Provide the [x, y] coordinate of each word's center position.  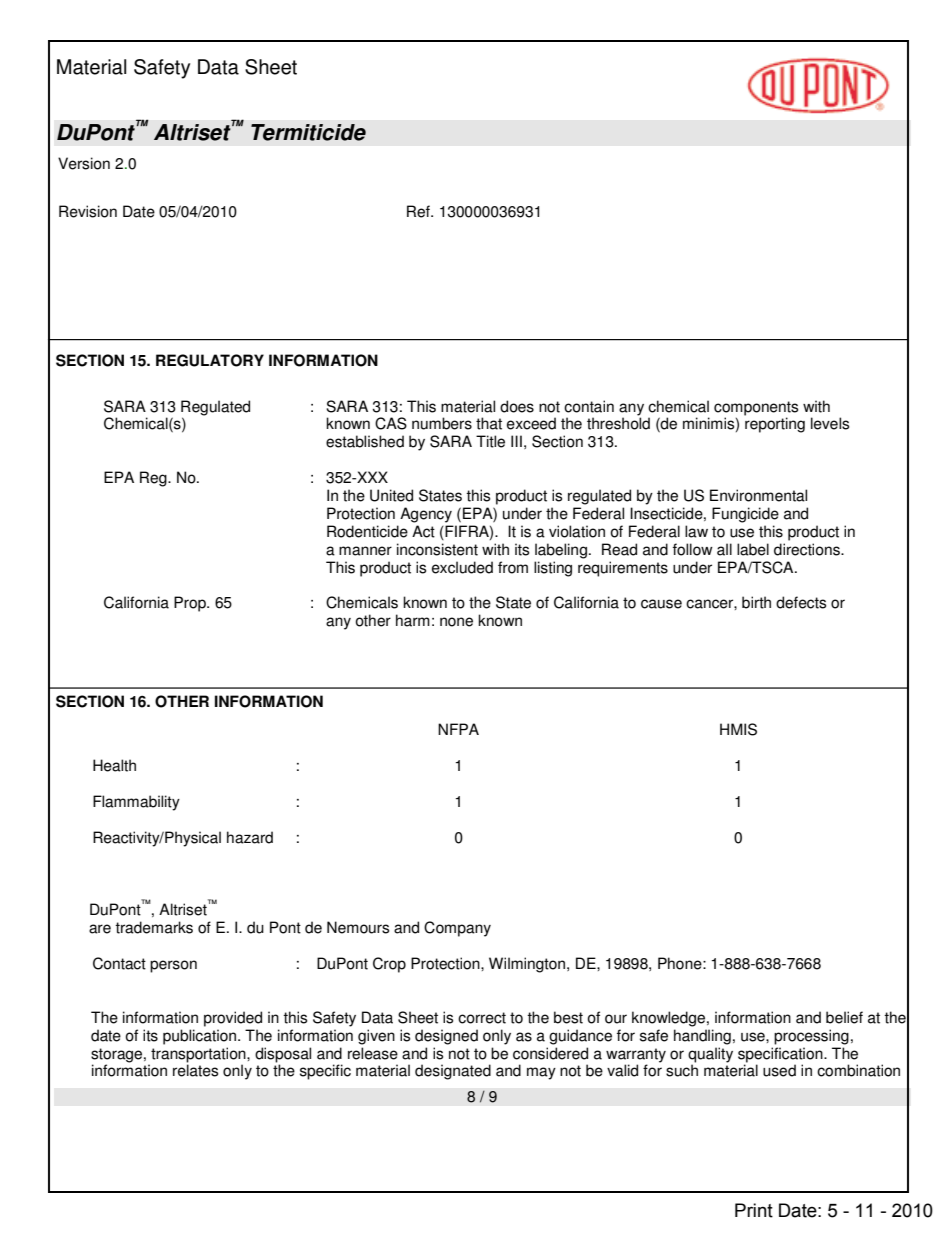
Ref [419, 211]
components [756, 408]
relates [195, 1070]
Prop [191, 604]
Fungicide [745, 515]
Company [457, 929]
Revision [88, 211]
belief [844, 1017]
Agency [426, 515]
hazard [250, 837]
